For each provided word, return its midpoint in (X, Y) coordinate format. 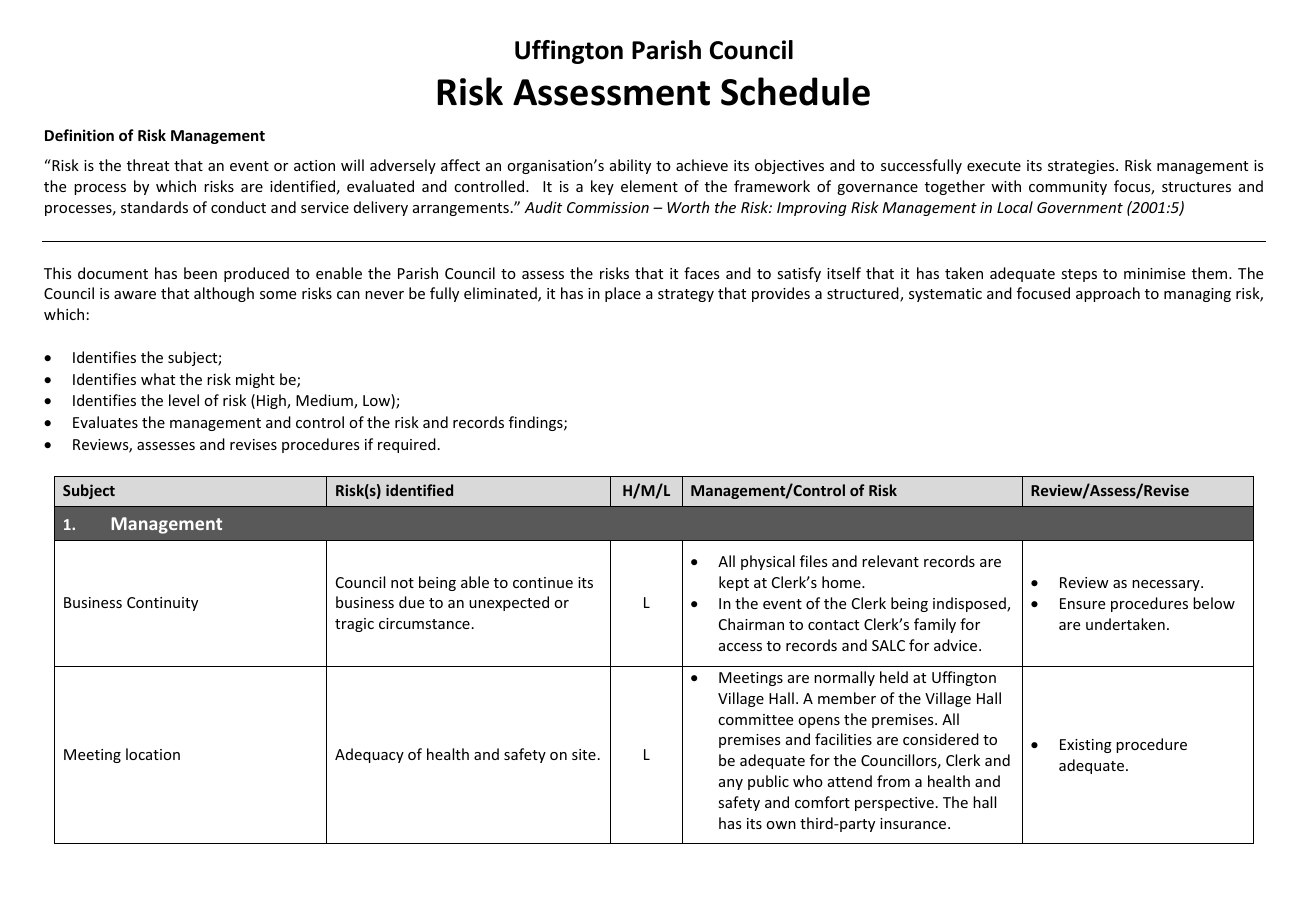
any (731, 784)
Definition (79, 135)
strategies (1082, 167)
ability (630, 166)
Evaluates (105, 422)
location (153, 754)
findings (537, 423)
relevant (890, 561)
